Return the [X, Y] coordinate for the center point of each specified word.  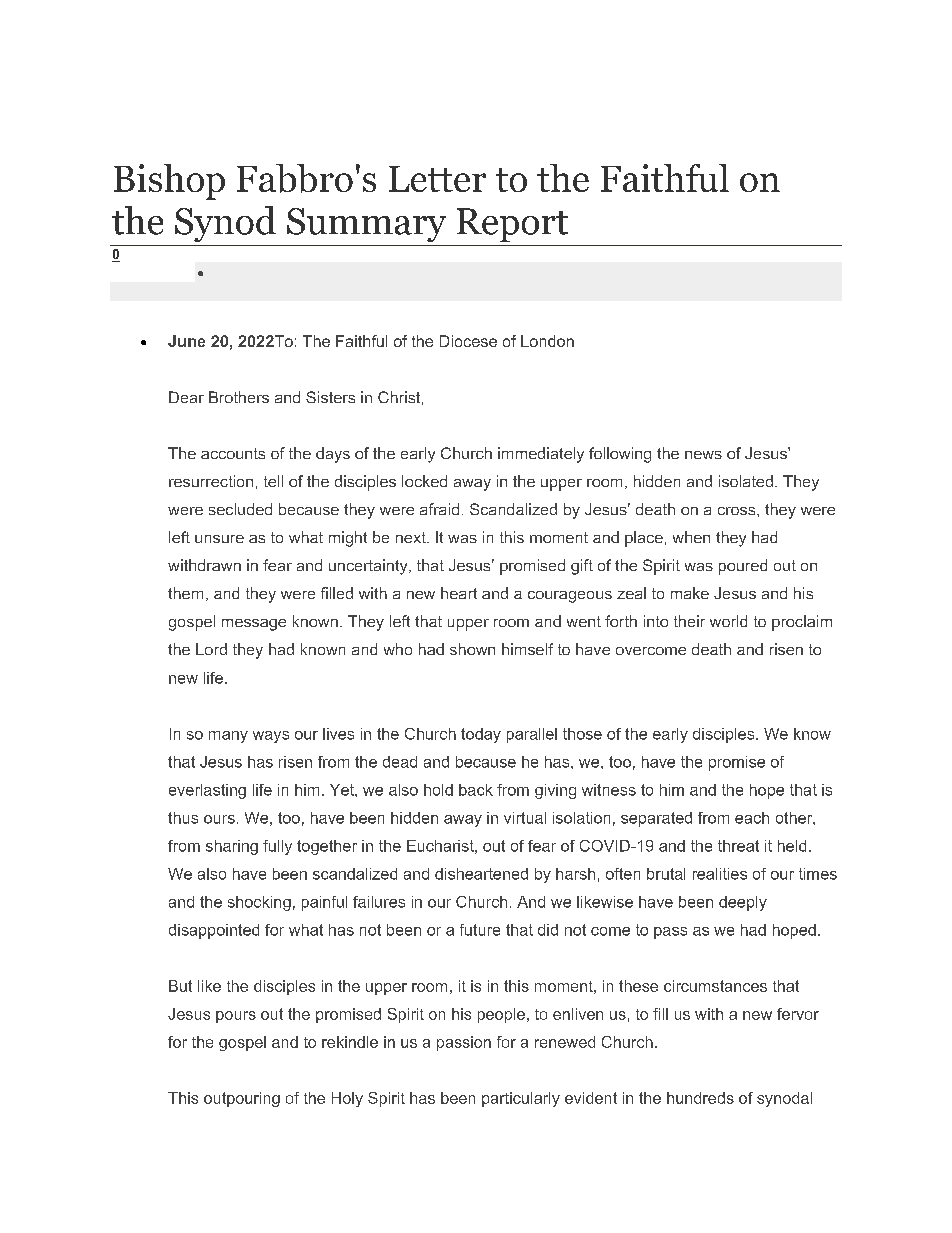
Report [512, 225]
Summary [366, 225]
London [547, 341]
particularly [521, 1099]
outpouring [242, 1099]
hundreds [700, 1098]
